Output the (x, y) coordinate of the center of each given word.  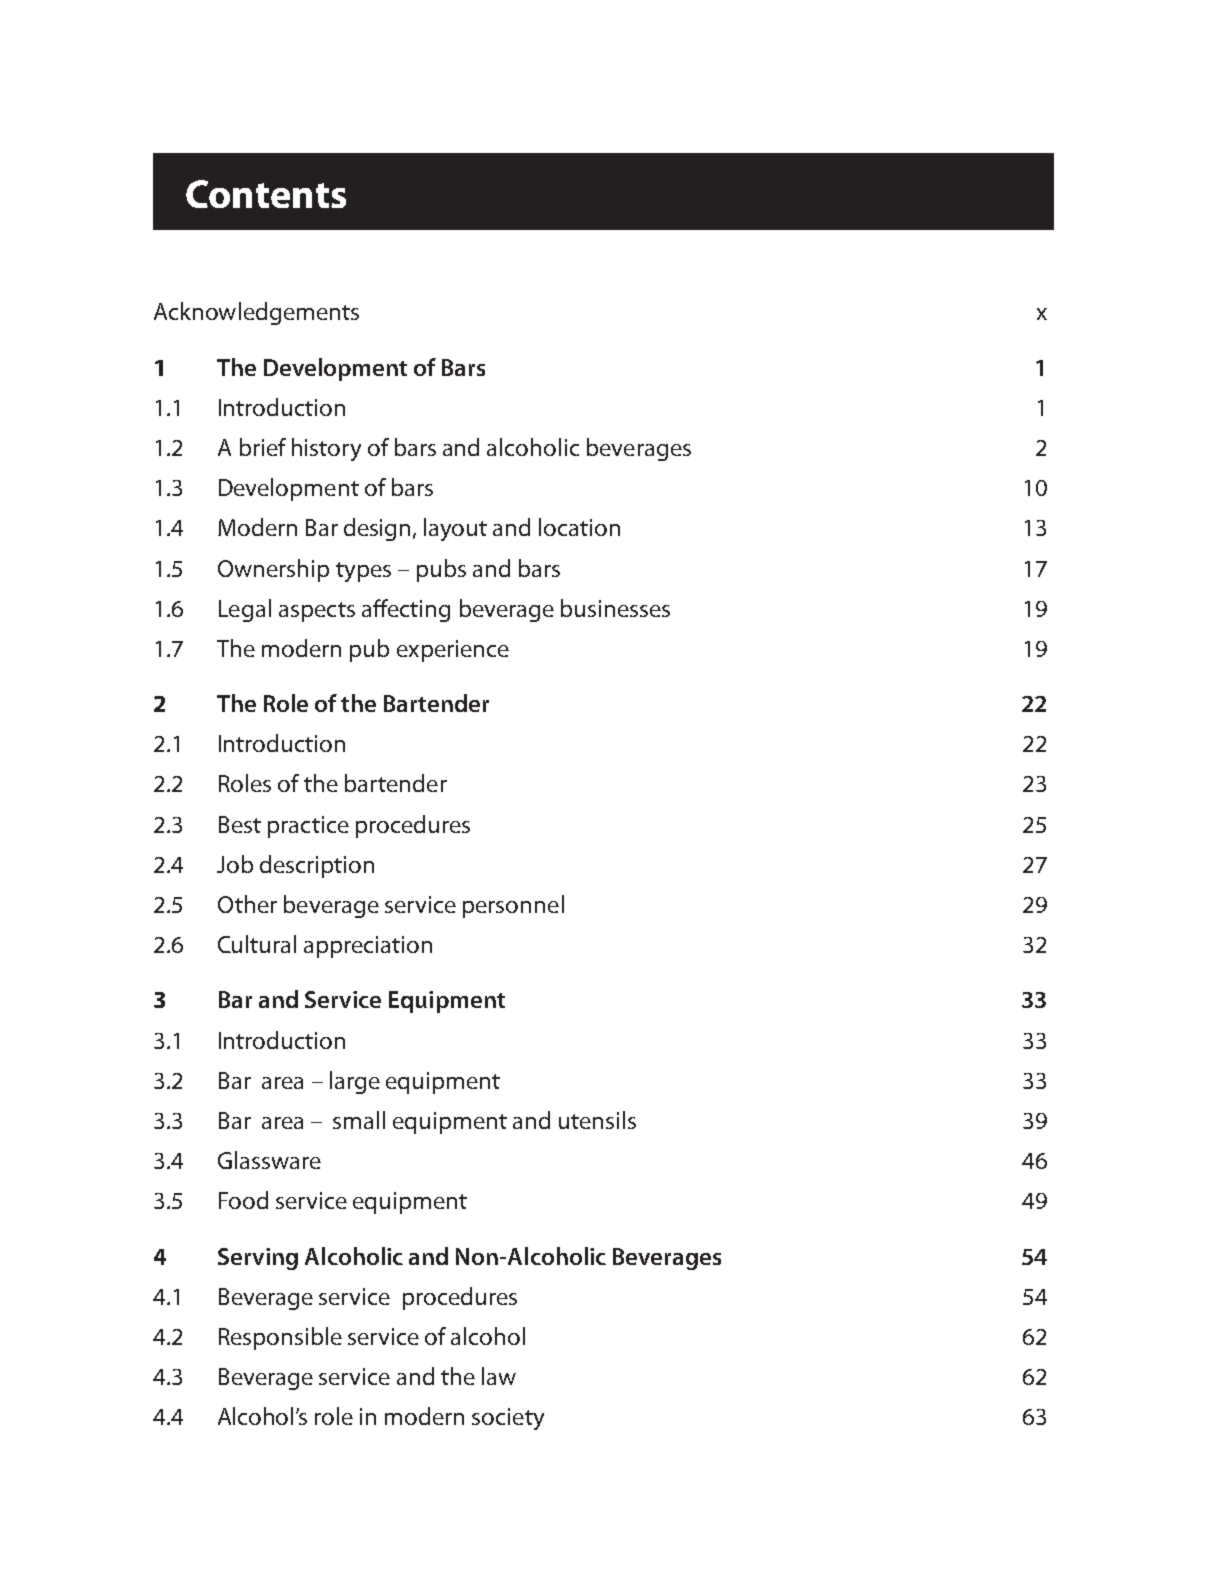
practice (308, 827)
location (579, 527)
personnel (513, 906)
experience (453, 651)
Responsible (280, 1338)
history (326, 449)
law (499, 1376)
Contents (266, 194)
